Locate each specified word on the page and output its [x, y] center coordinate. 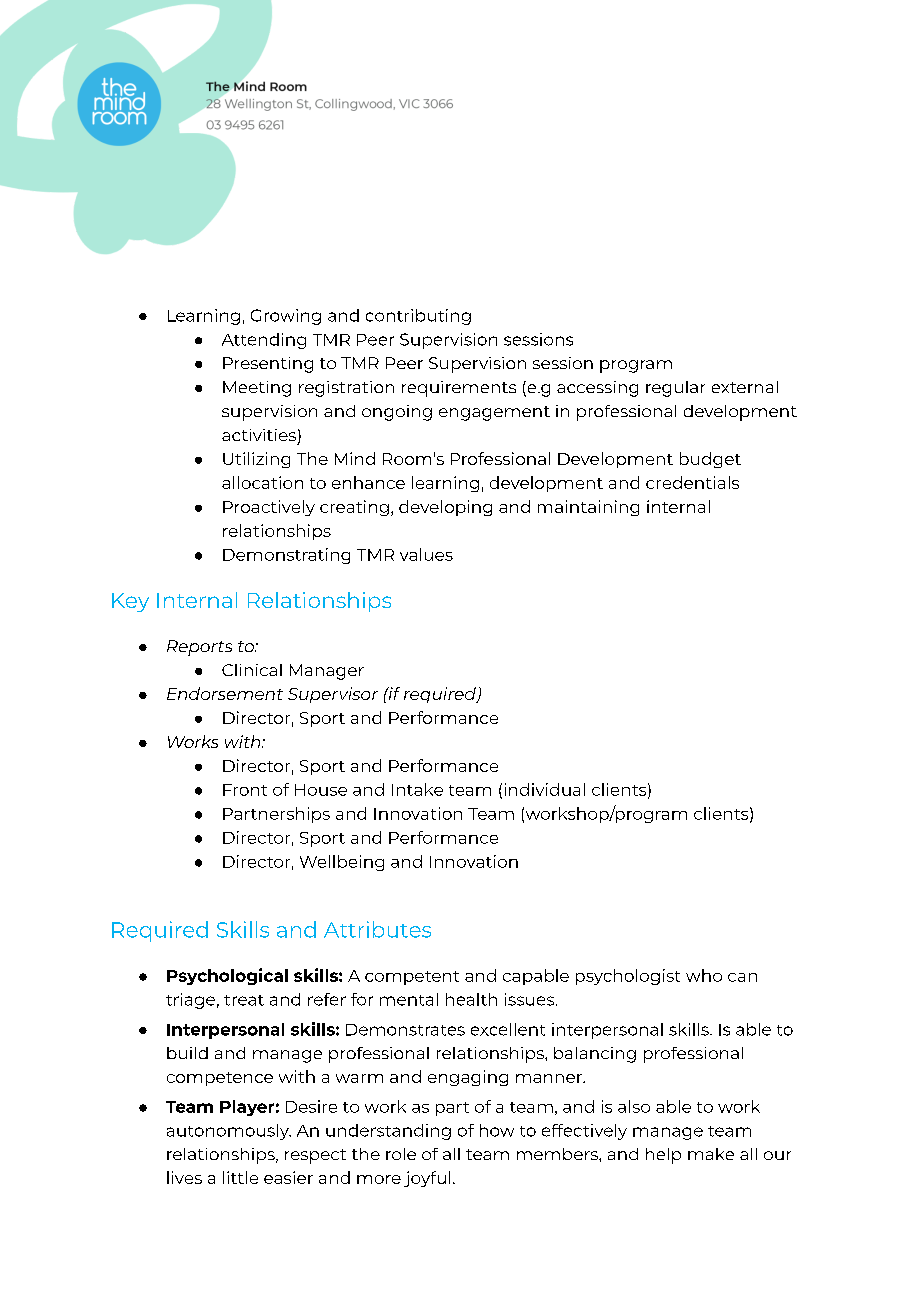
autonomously [229, 1132]
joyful [427, 1179]
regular [675, 389]
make [711, 1154]
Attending [264, 341]
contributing [418, 317]
